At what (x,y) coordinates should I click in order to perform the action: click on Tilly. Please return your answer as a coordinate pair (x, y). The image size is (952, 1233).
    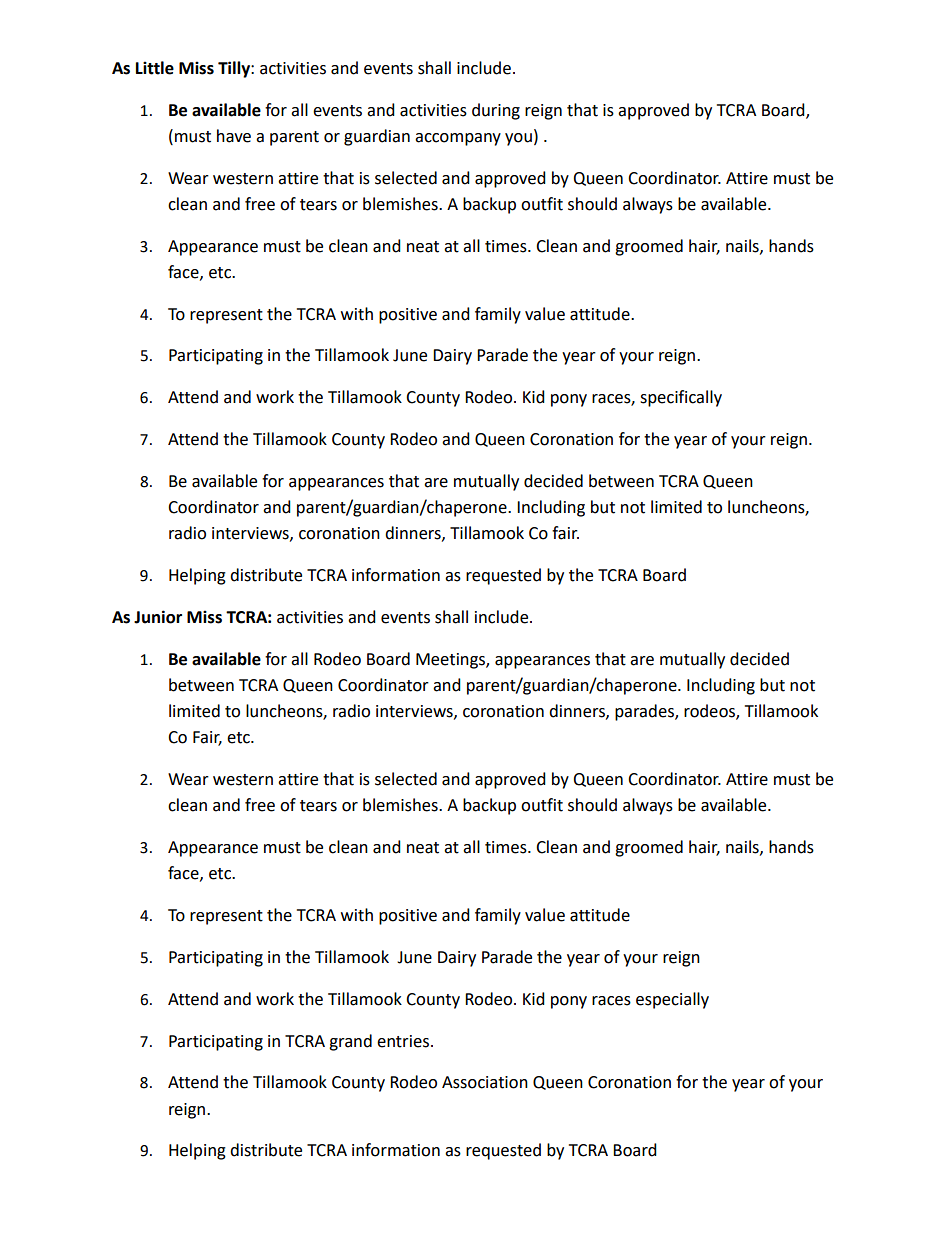
    Looking at the image, I should click on (235, 69).
